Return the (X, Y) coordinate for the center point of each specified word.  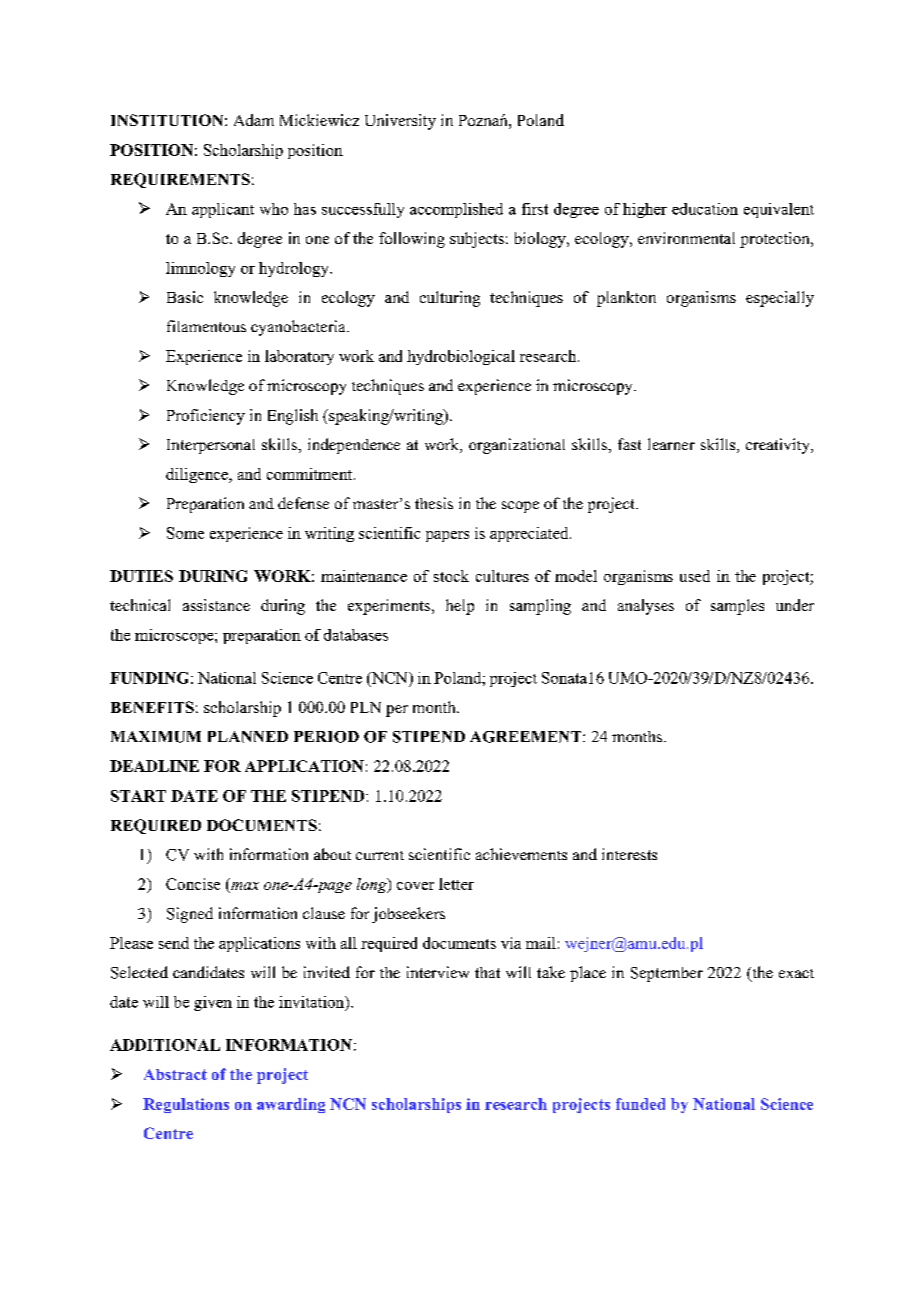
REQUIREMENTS (180, 180)
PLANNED (248, 737)
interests (629, 854)
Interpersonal (211, 446)
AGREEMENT (527, 737)
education (705, 209)
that (487, 972)
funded (640, 1104)
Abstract (175, 1074)
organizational (517, 446)
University (400, 122)
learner (671, 444)
